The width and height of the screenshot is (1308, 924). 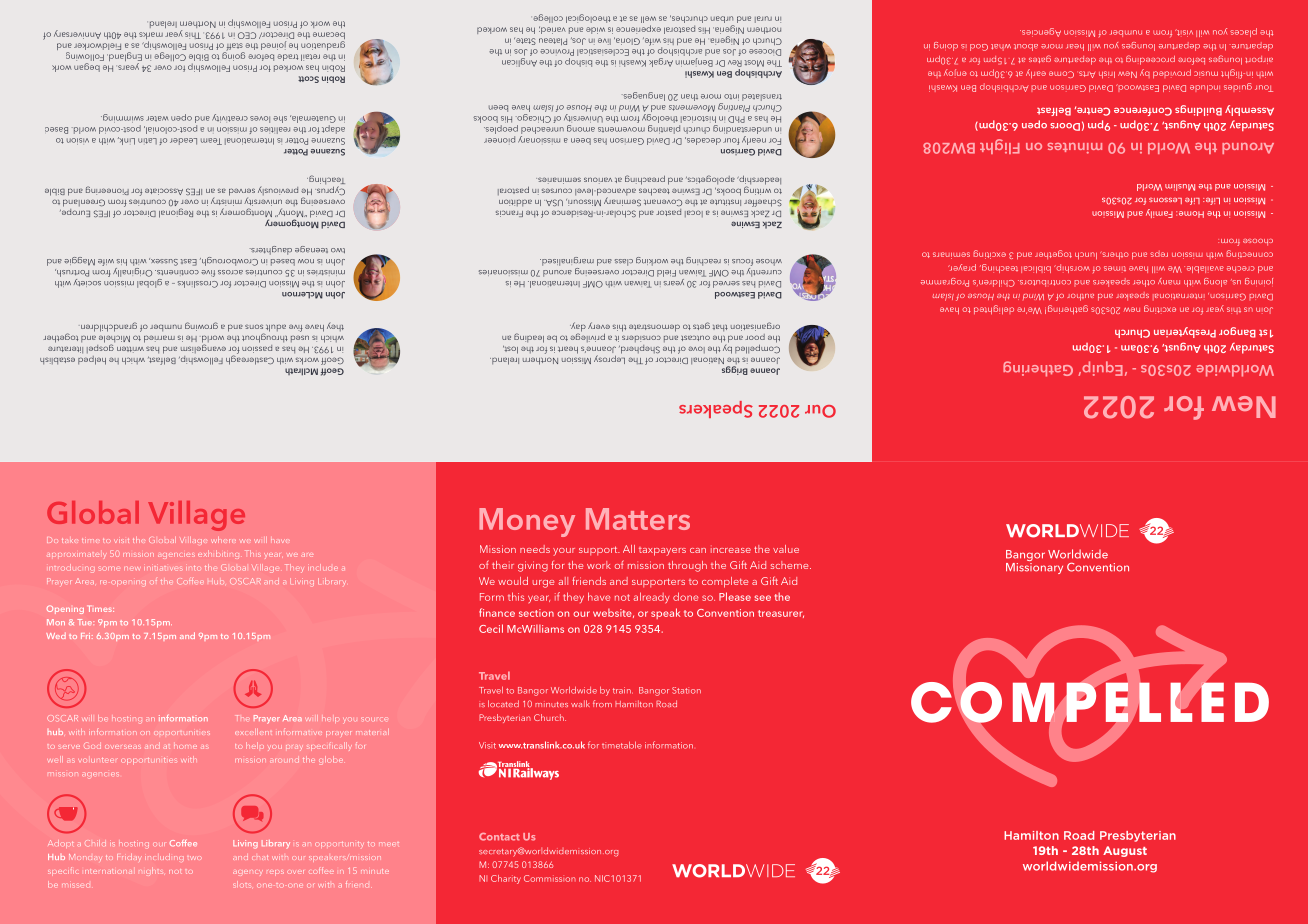 I want to click on Matters, so click(x=638, y=519).
